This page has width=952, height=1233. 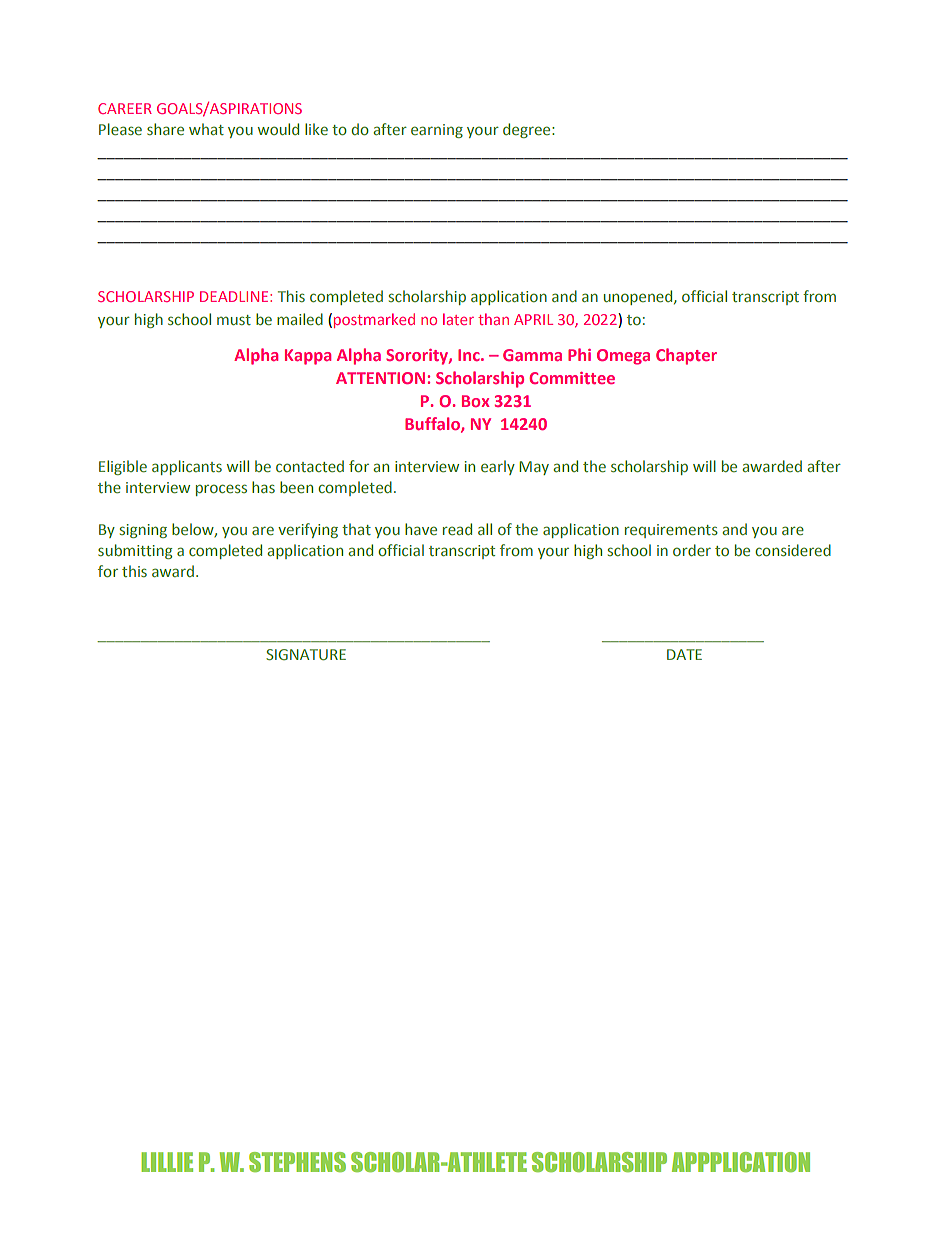 What do you see at coordinates (476, 401) in the page?
I see `Box` at bounding box center [476, 401].
